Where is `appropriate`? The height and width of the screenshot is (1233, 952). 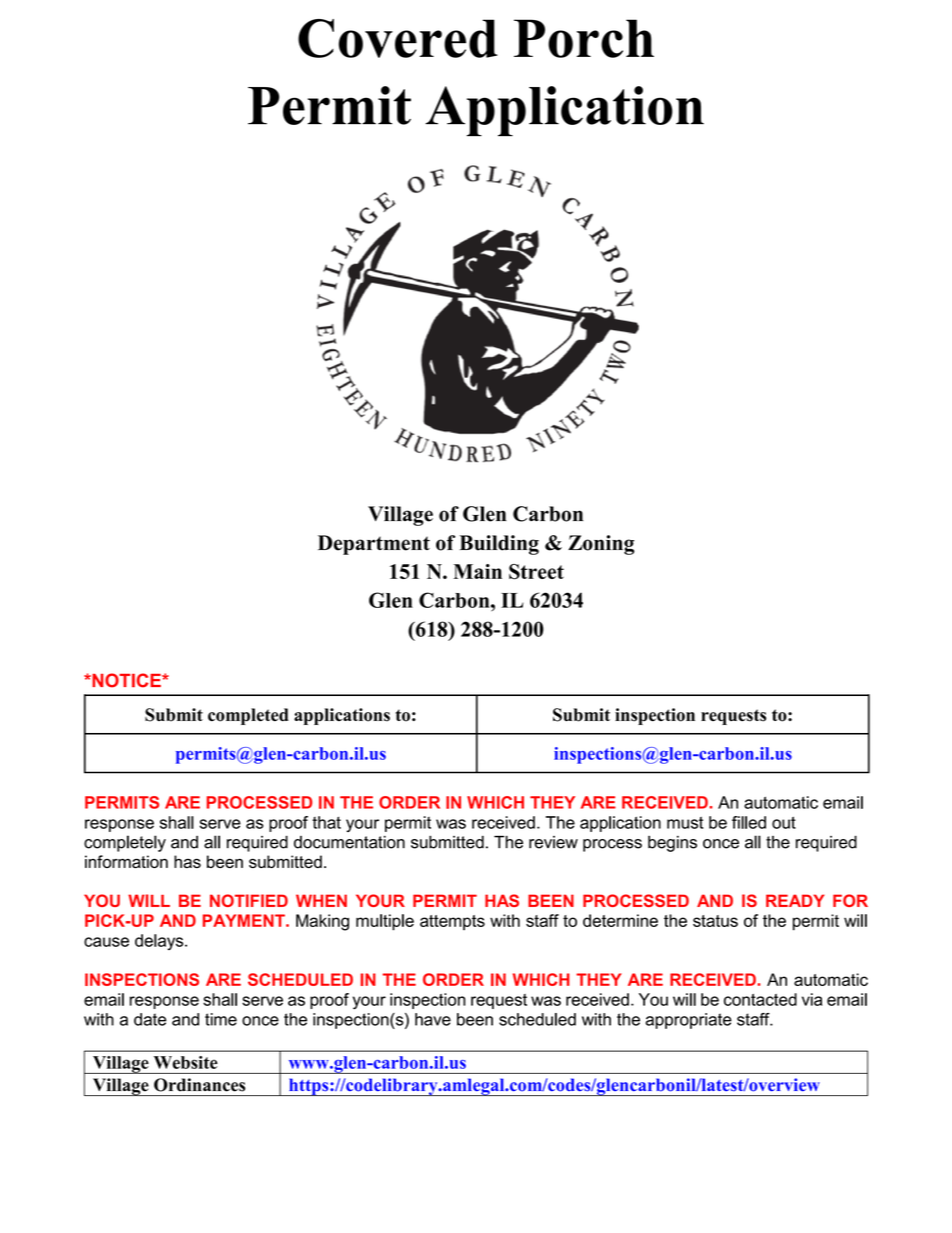 appropriate is located at coordinates (689, 1021).
